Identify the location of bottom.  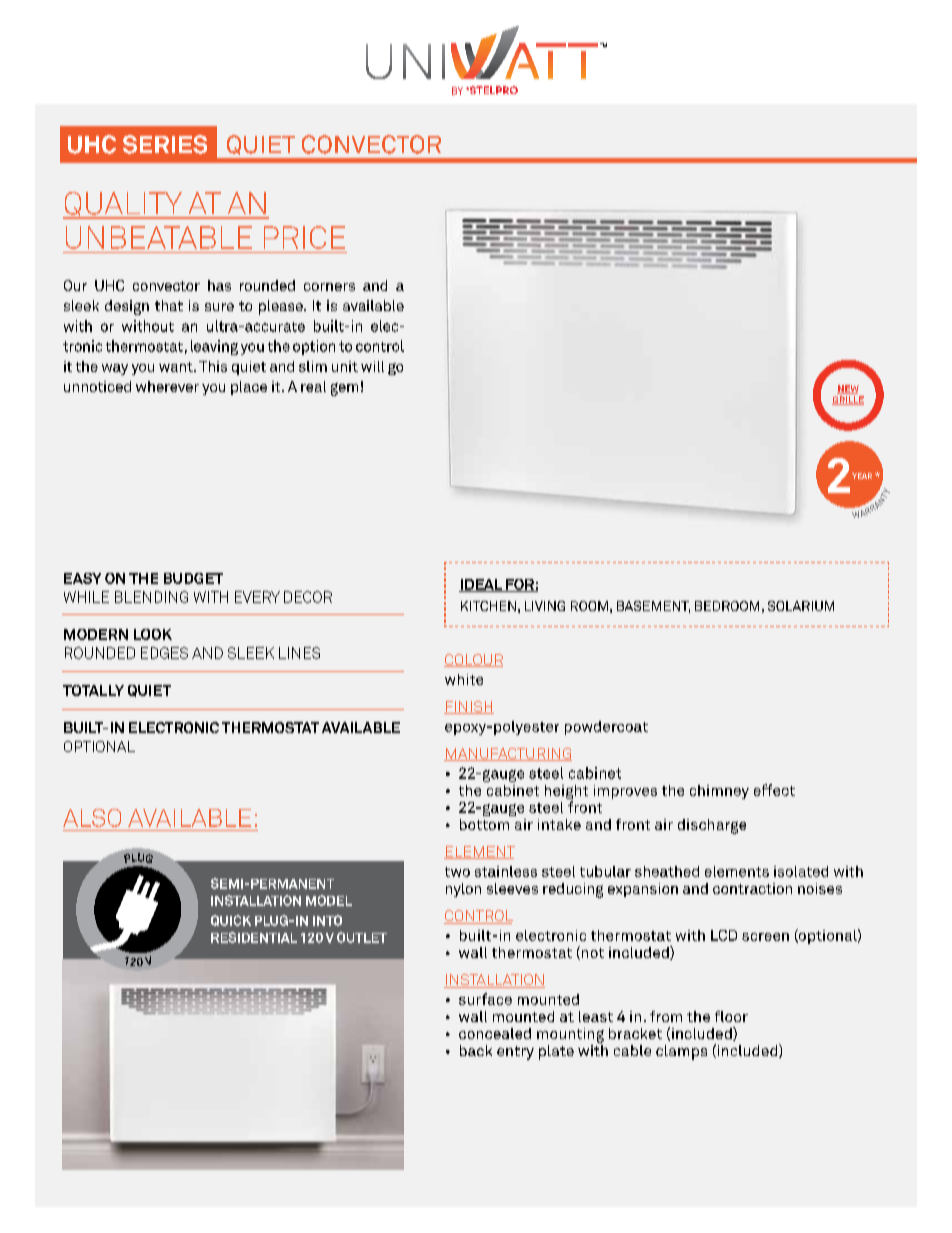
(484, 824).
